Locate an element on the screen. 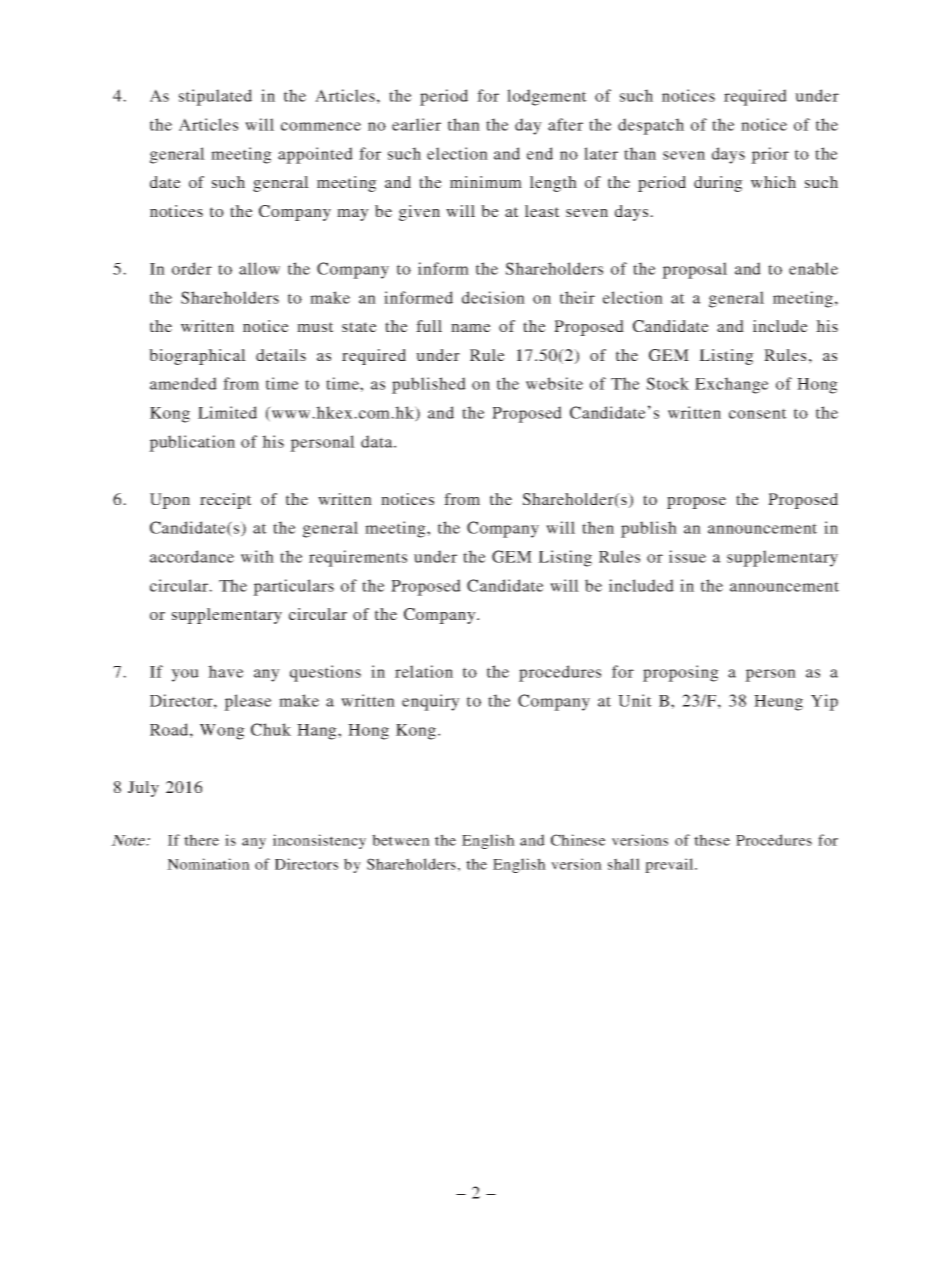  biographical is located at coordinates (197, 357).
